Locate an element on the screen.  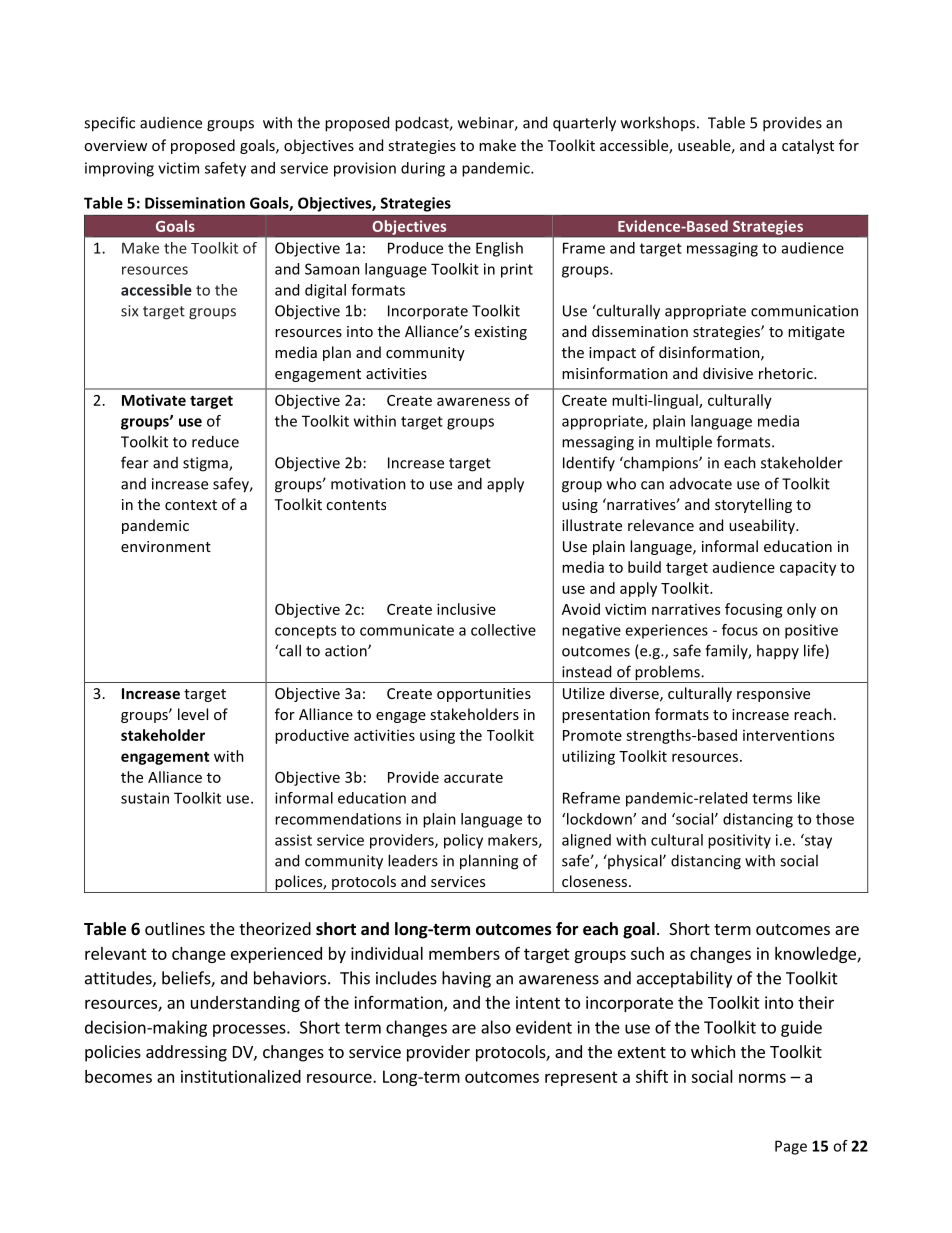
storytelling is located at coordinates (753, 505).
